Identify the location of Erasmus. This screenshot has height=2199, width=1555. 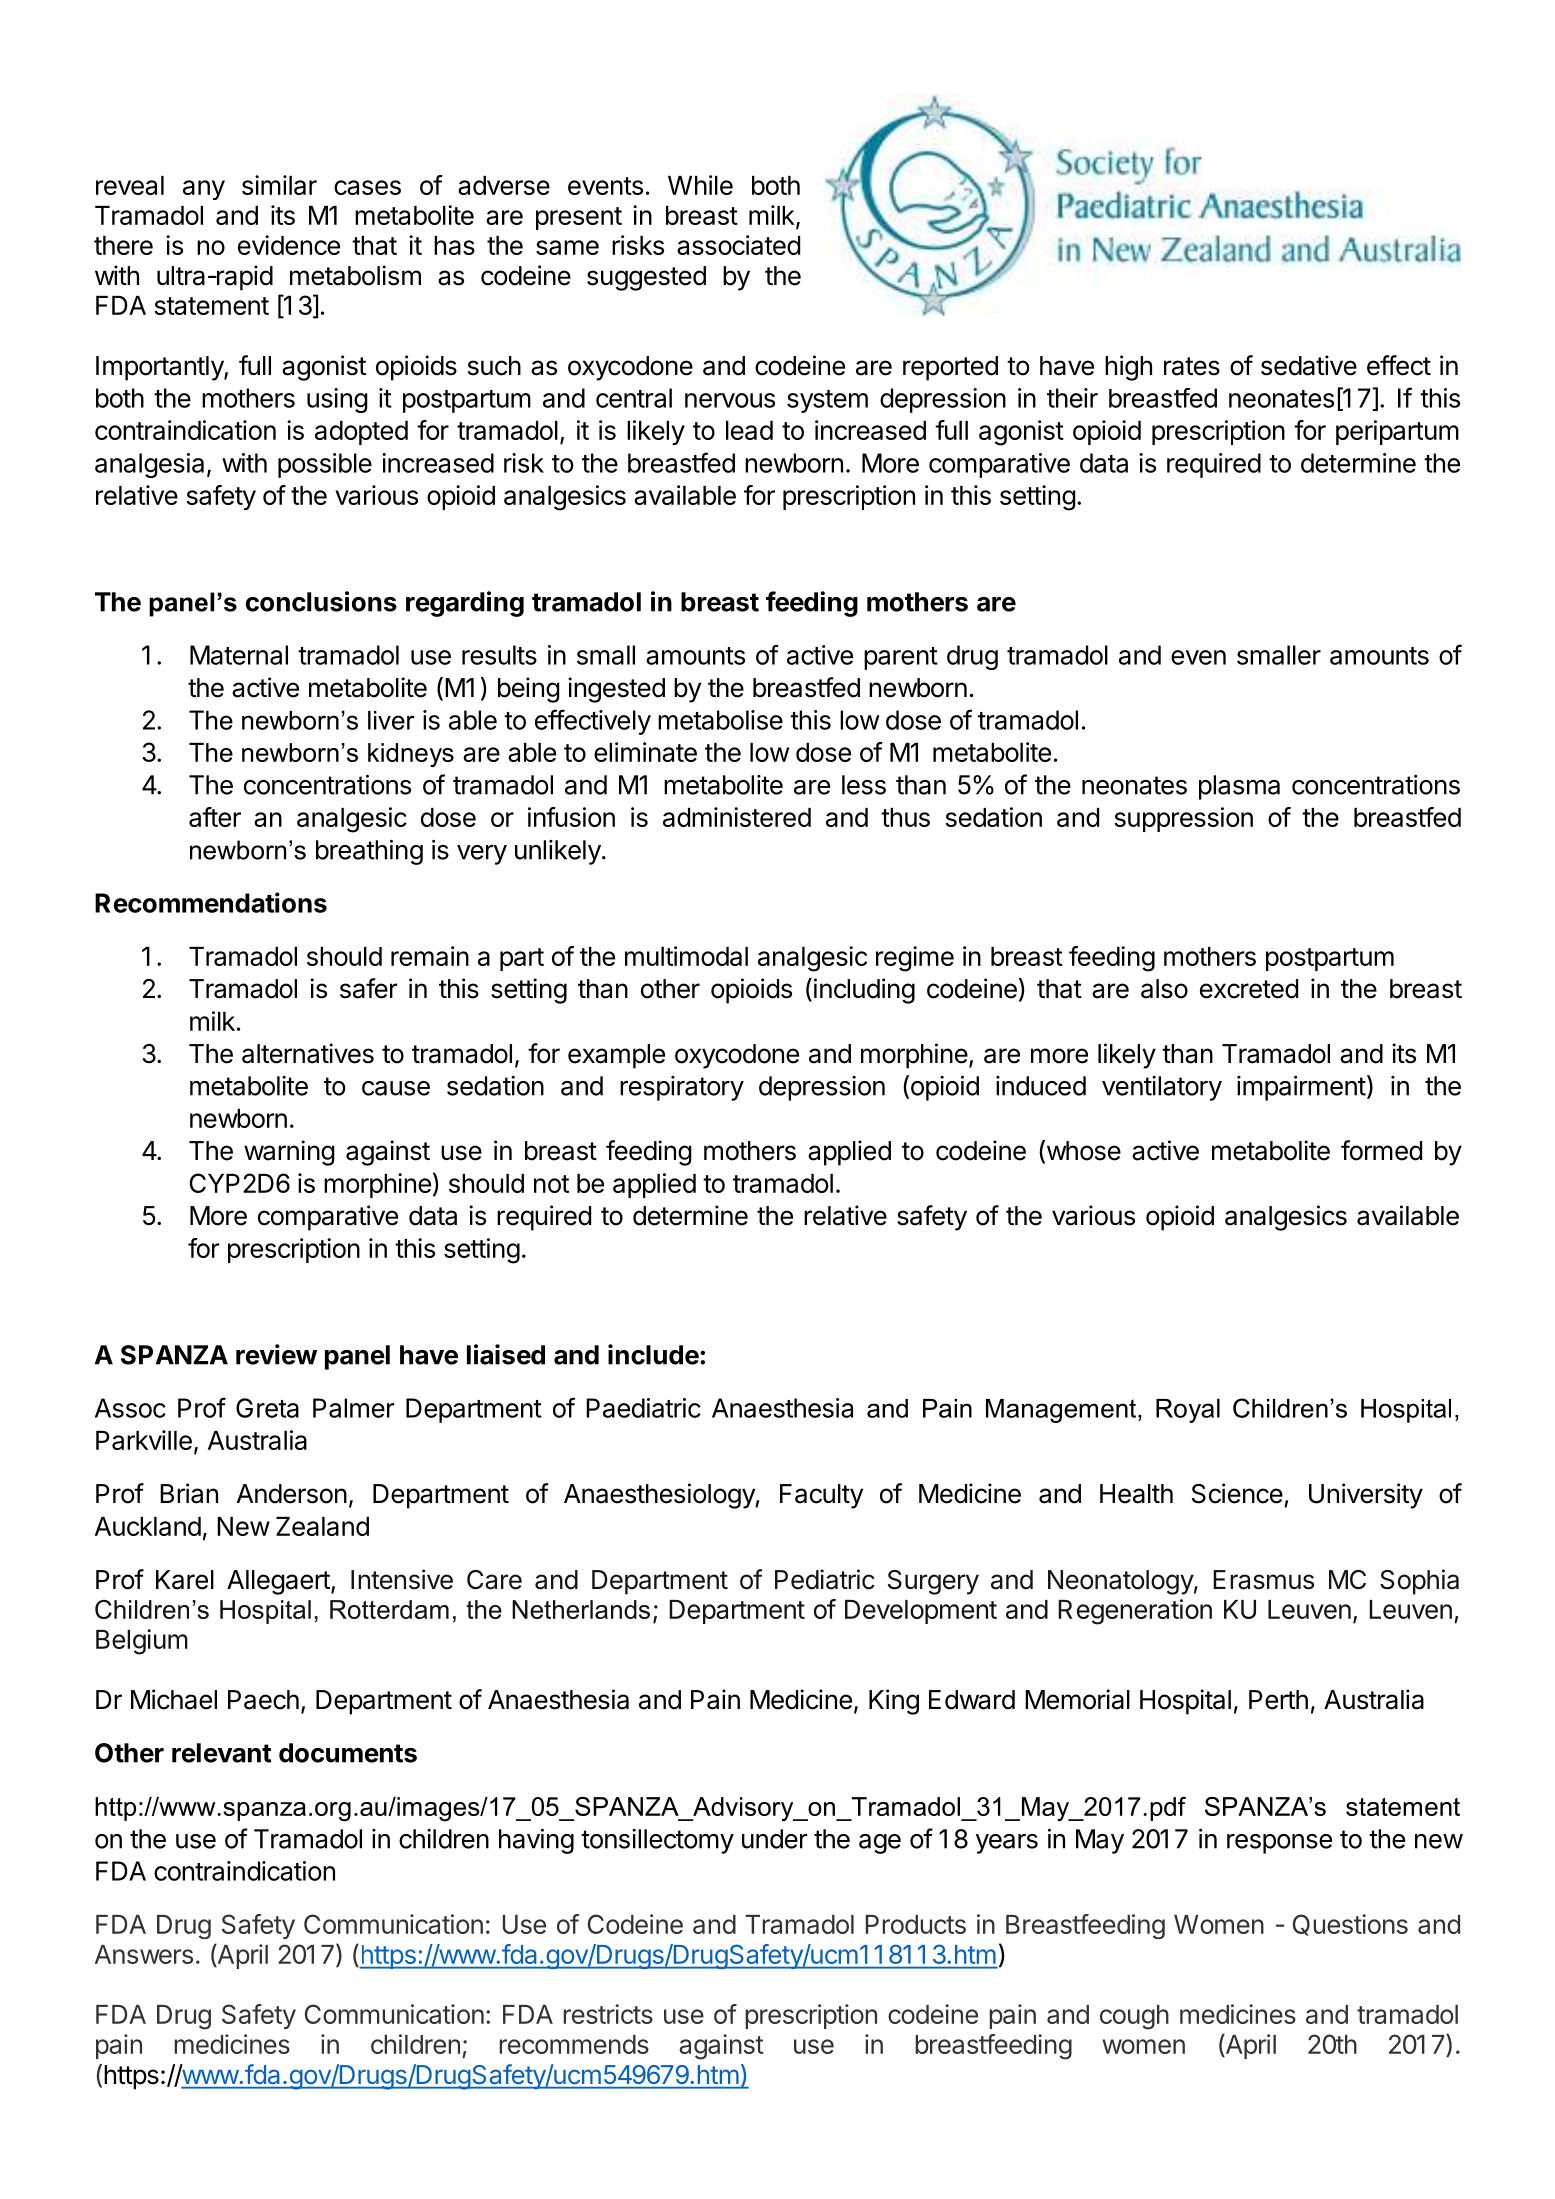
(1263, 1580).
